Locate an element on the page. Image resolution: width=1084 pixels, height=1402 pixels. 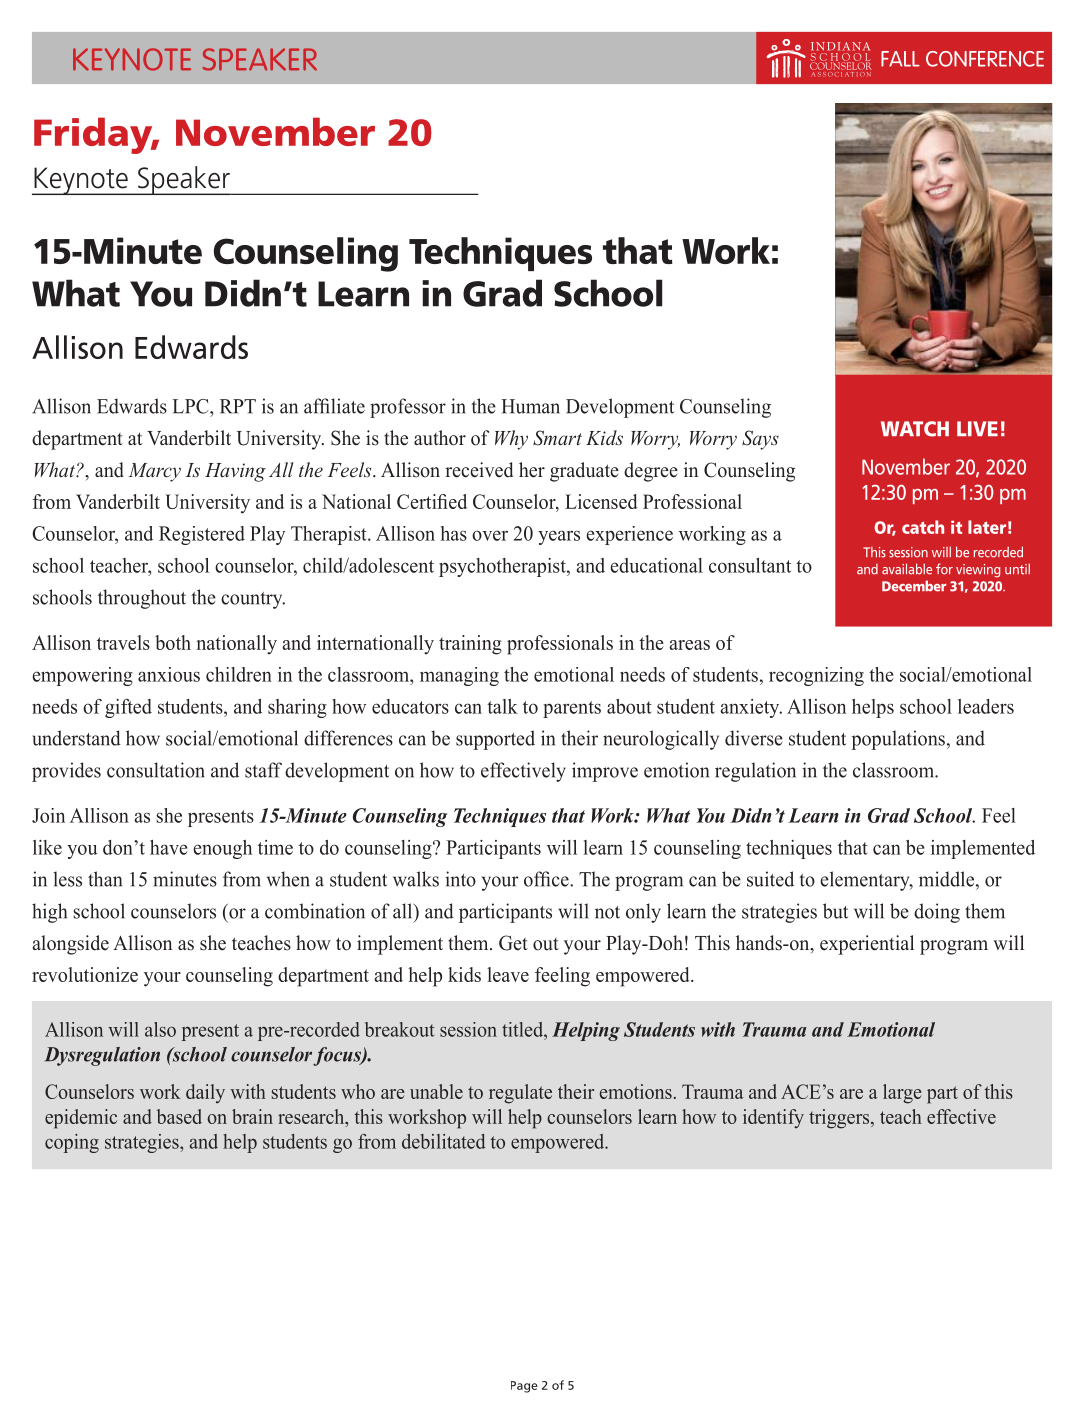
Page is located at coordinates (524, 1387).
